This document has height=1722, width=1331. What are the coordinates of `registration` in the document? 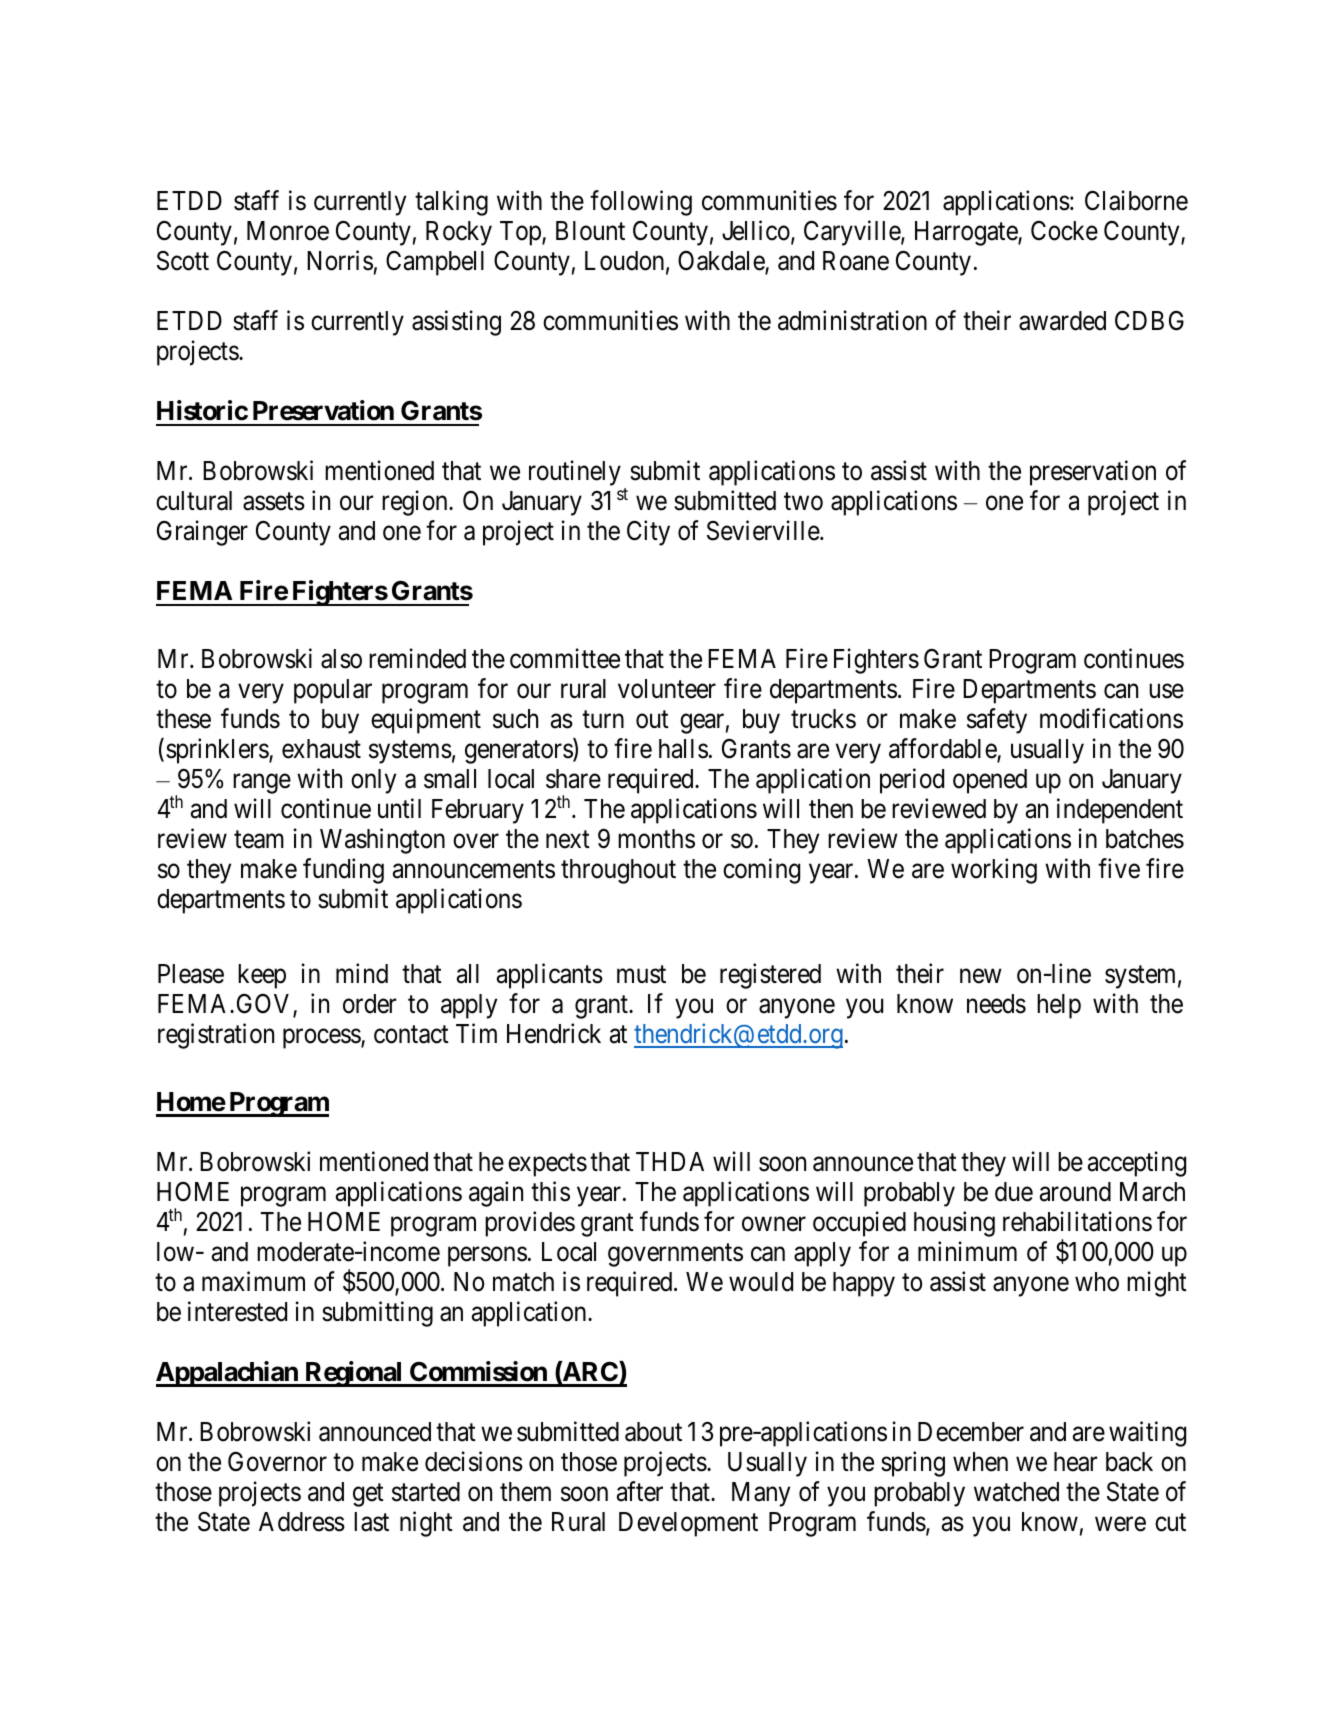 It's located at (216, 1036).
